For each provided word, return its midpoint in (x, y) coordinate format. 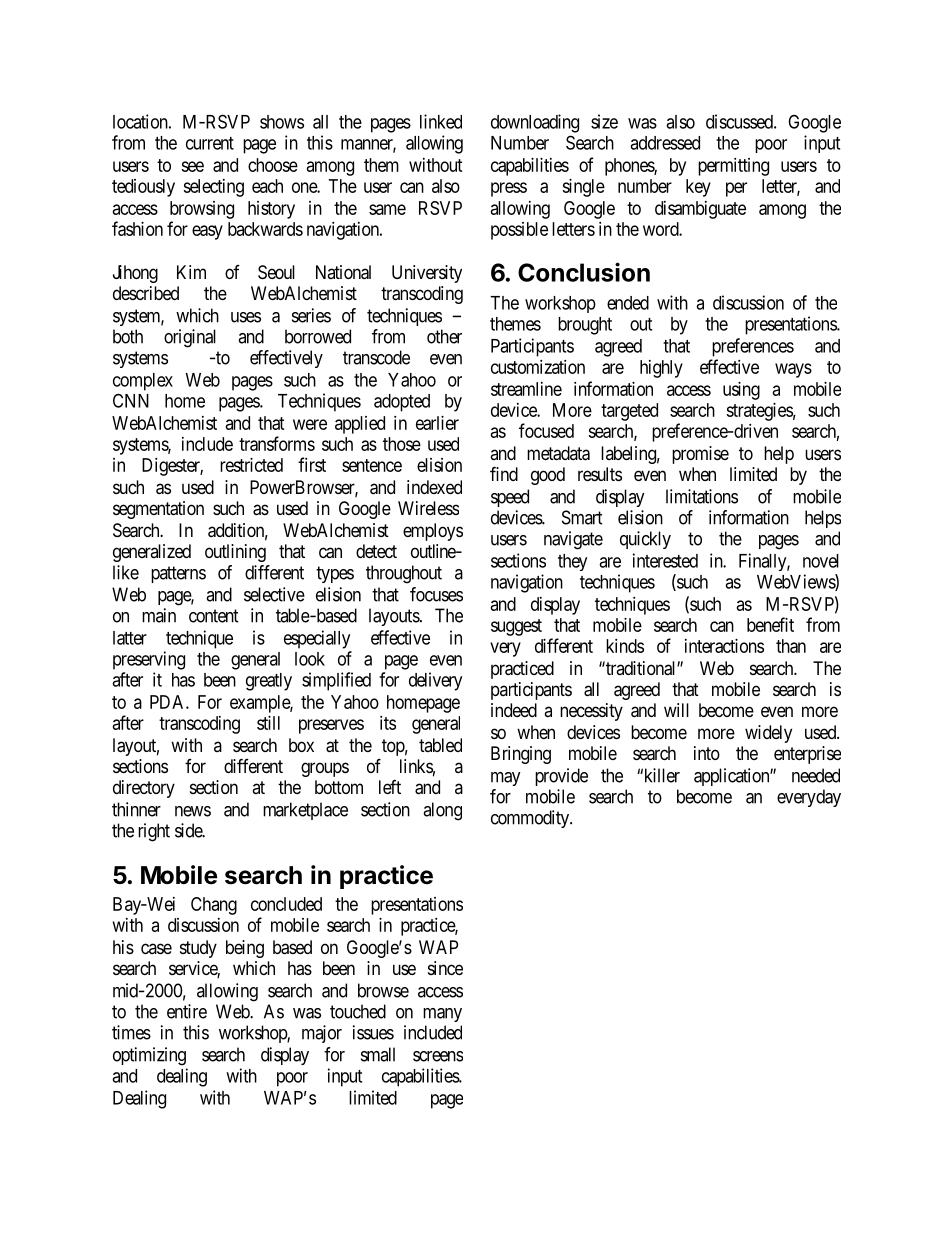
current (210, 143)
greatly (269, 682)
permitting (733, 167)
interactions (724, 646)
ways (793, 370)
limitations (702, 496)
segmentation (158, 510)
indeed (514, 710)
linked (441, 121)
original (190, 338)
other (444, 336)
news (193, 811)
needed (816, 775)
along (442, 811)
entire (187, 1011)
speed (510, 498)
